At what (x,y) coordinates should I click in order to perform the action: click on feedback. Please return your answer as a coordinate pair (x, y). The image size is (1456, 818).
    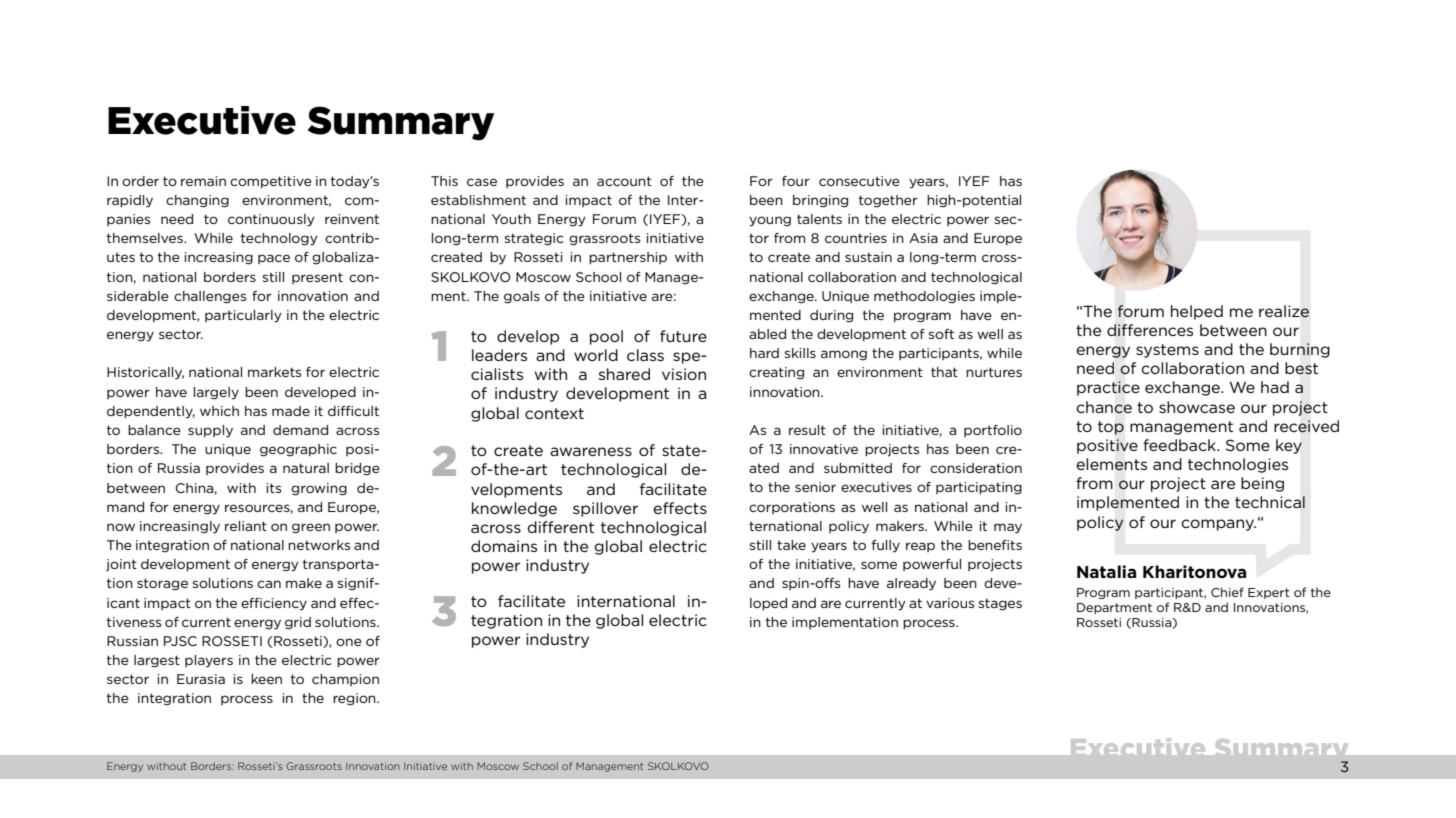
    Looking at the image, I should click on (1180, 445).
